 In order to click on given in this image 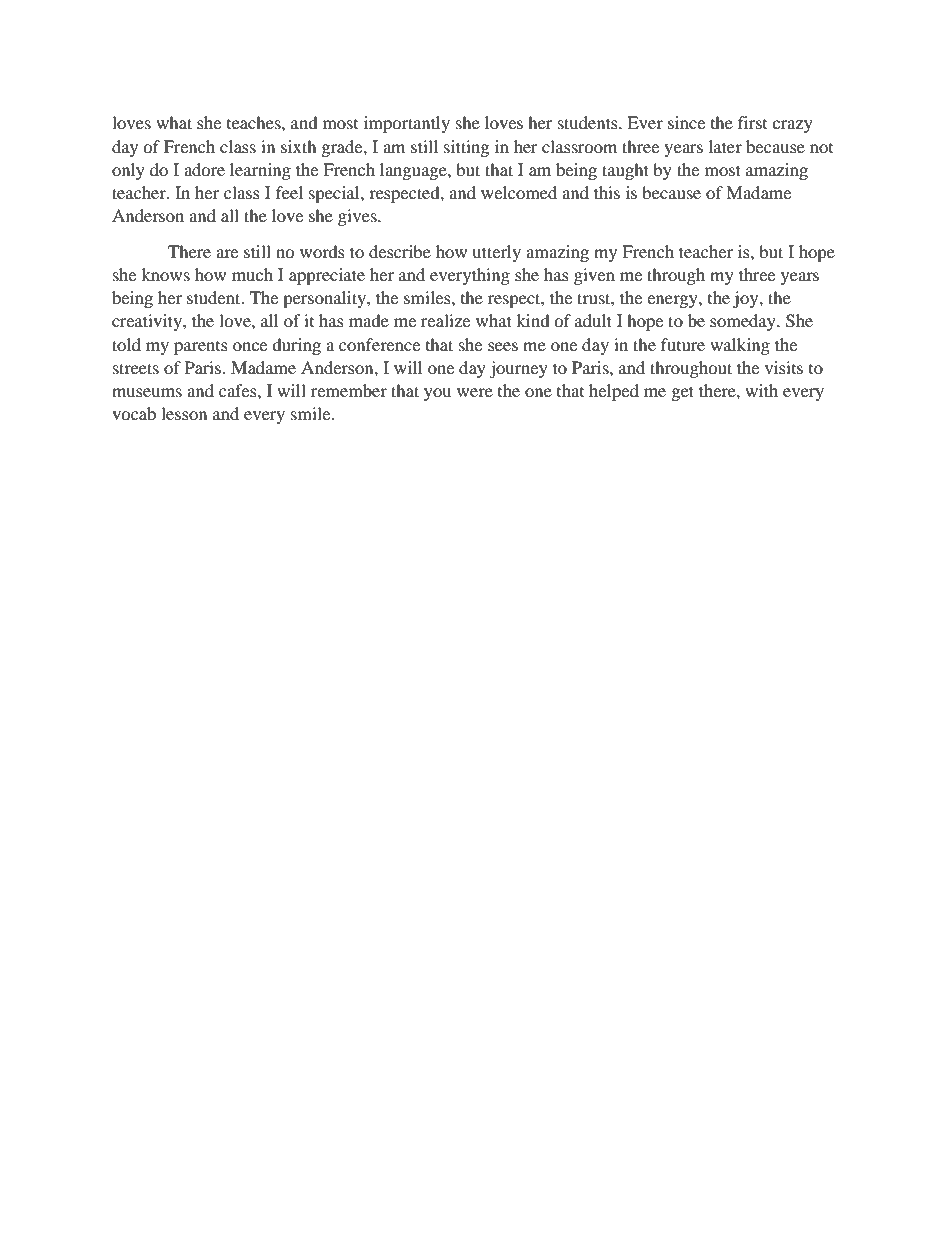, I will do `click(594, 276)`.
